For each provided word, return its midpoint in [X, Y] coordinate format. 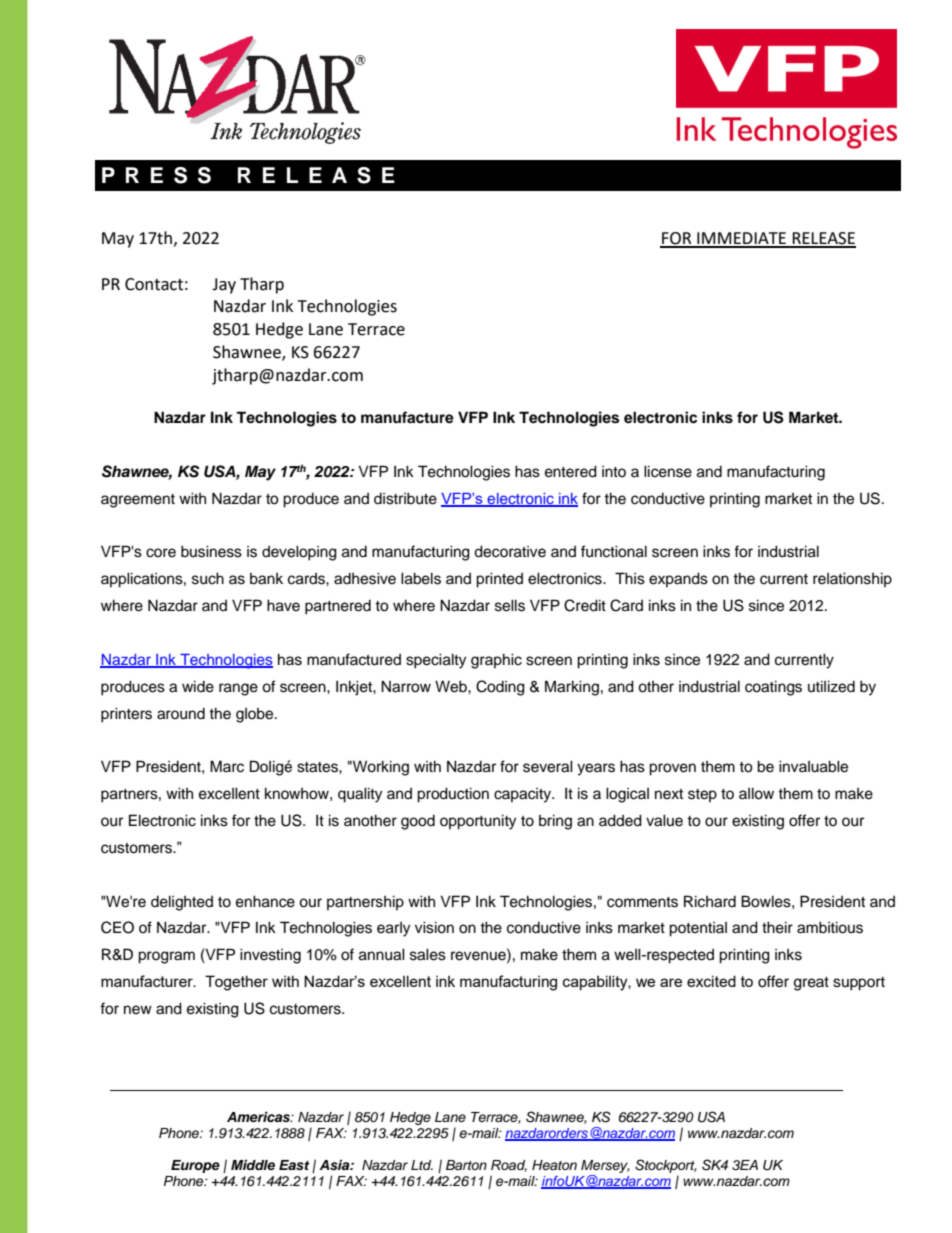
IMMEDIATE [742, 239]
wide [198, 686]
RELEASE [823, 239]
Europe [195, 1166]
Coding [500, 688]
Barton [466, 1165]
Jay [224, 286]
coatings [773, 688]
